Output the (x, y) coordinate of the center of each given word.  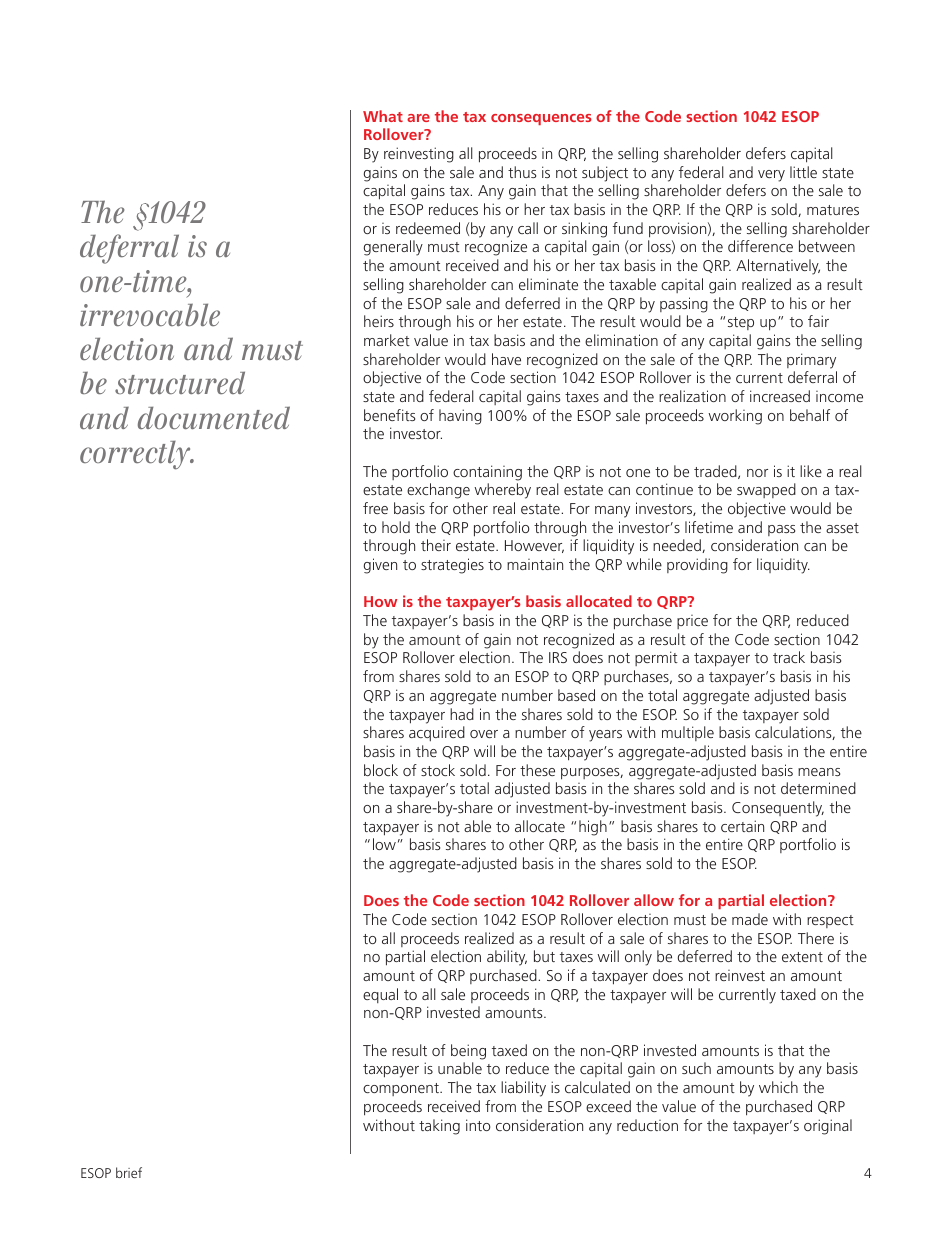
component (402, 1089)
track (789, 657)
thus (522, 172)
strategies (452, 566)
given (380, 566)
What (383, 116)
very (771, 176)
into (478, 1125)
